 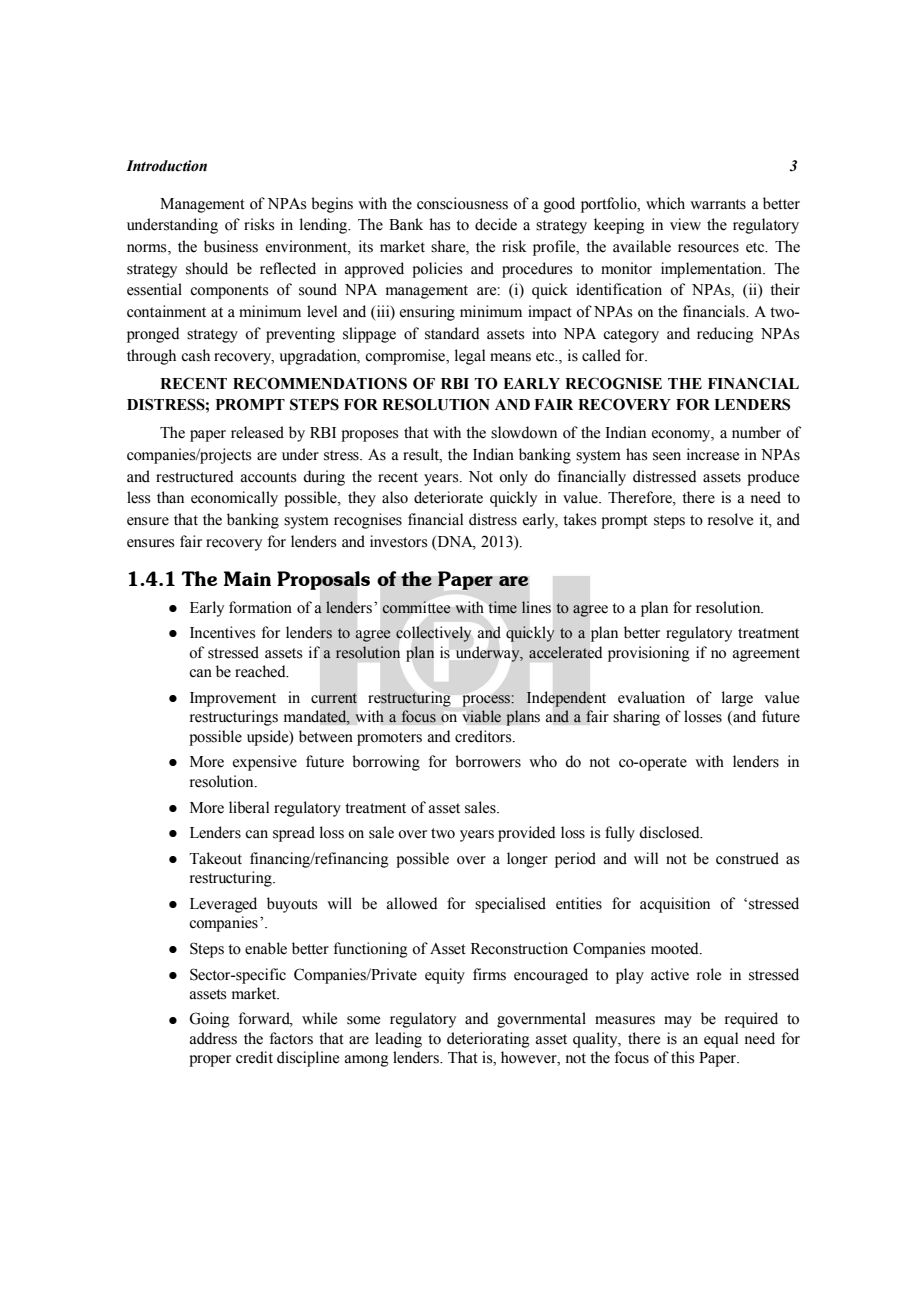 What do you see at coordinates (433, 634) in the image?
I see `collectively` at bounding box center [433, 634].
